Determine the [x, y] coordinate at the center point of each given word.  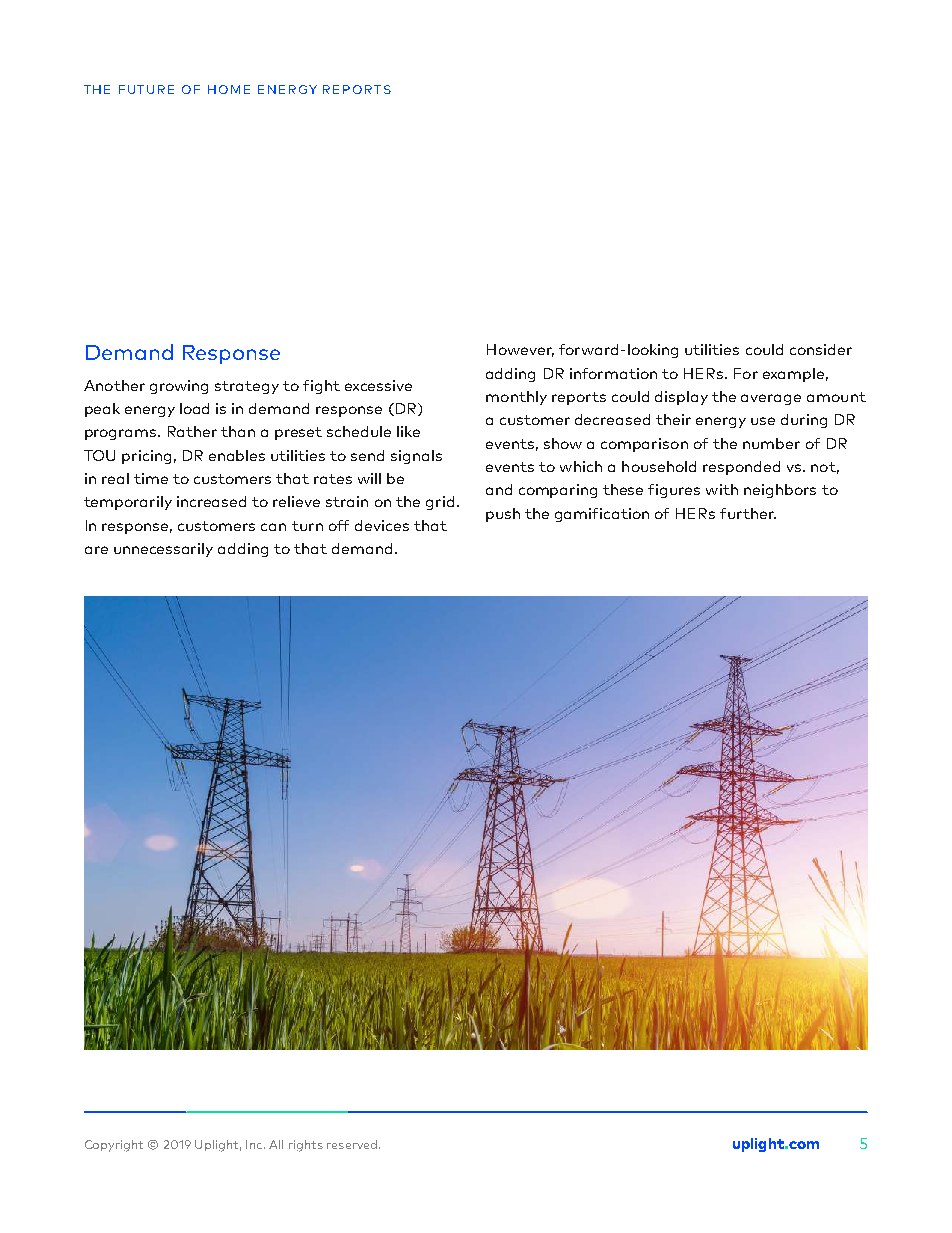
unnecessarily [163, 550]
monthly [516, 398]
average [771, 399]
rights [306, 1146]
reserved [353, 1144]
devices [382, 525]
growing [179, 387]
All [276, 1144]
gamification [602, 515]
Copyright [114, 1146]
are [96, 550]
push [503, 515]
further [748, 513]
